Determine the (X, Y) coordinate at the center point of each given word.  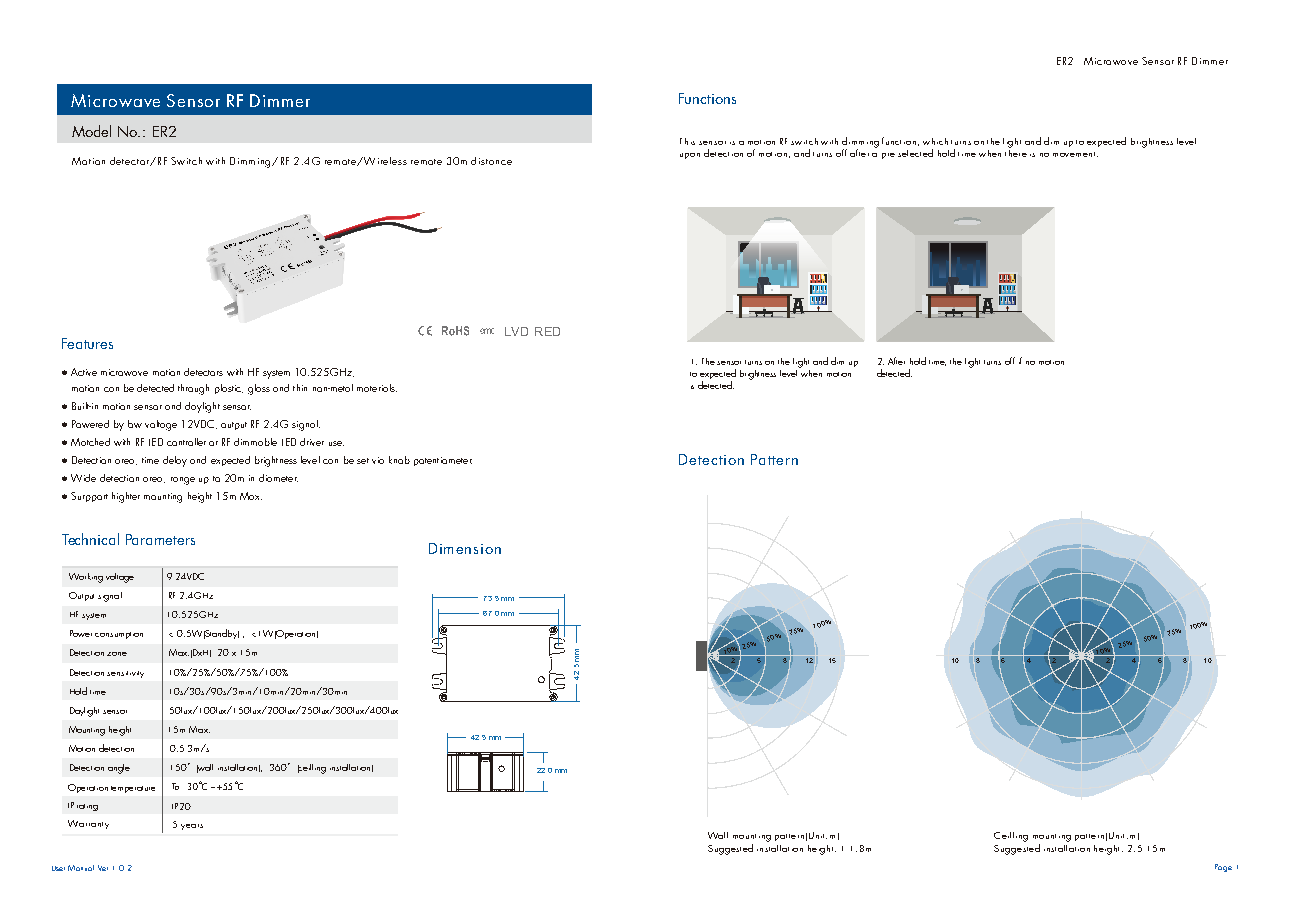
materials (377, 388)
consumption (119, 635)
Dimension (465, 548)
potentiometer (443, 461)
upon (690, 156)
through (193, 389)
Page (1223, 868)
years (192, 827)
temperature (133, 789)
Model (91, 131)
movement (1075, 154)
